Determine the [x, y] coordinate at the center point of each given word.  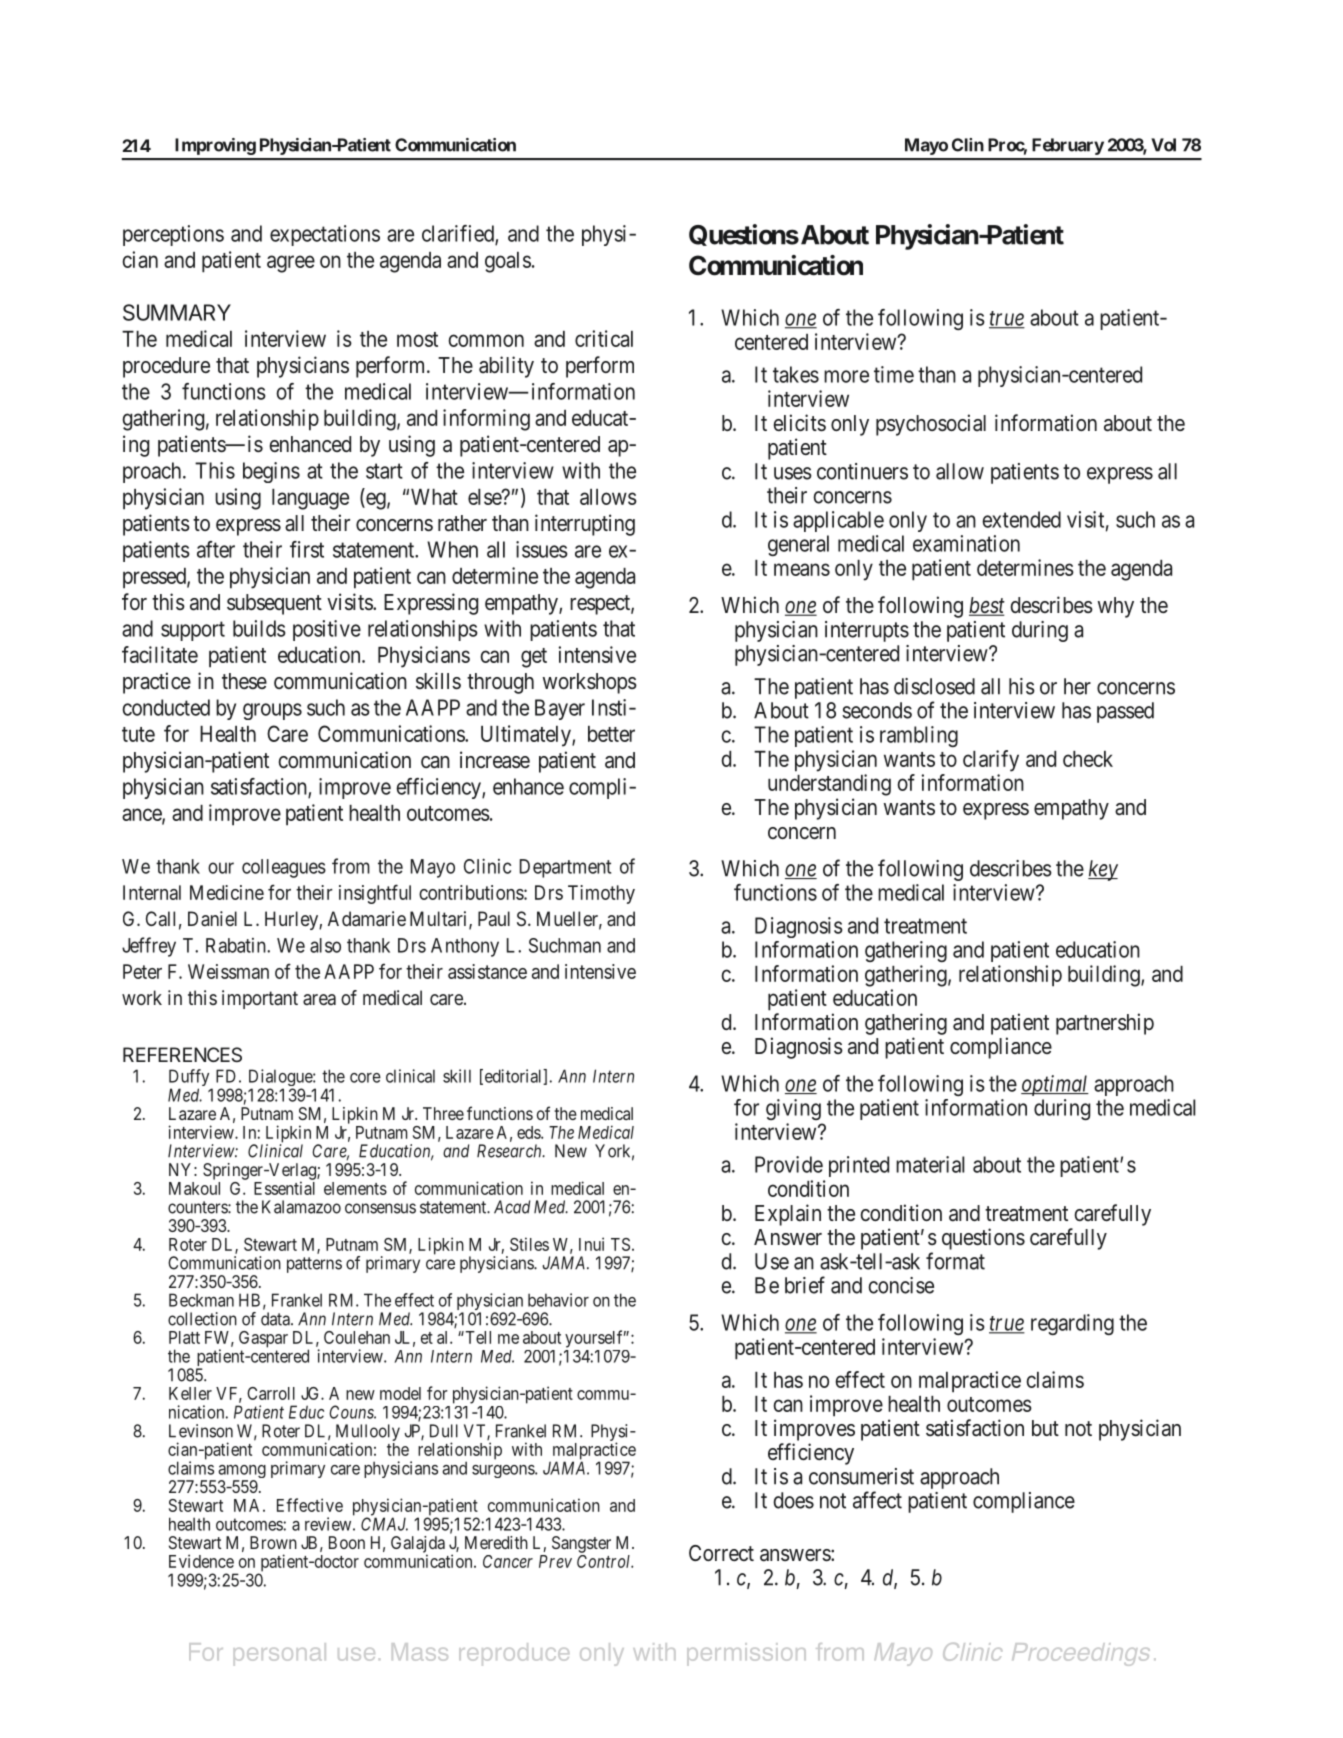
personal [280, 1654]
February [1068, 146]
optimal [1055, 1085]
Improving [215, 146]
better [611, 734]
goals [508, 262]
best [987, 606]
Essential [284, 1188]
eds [529, 1132]
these [244, 681]
